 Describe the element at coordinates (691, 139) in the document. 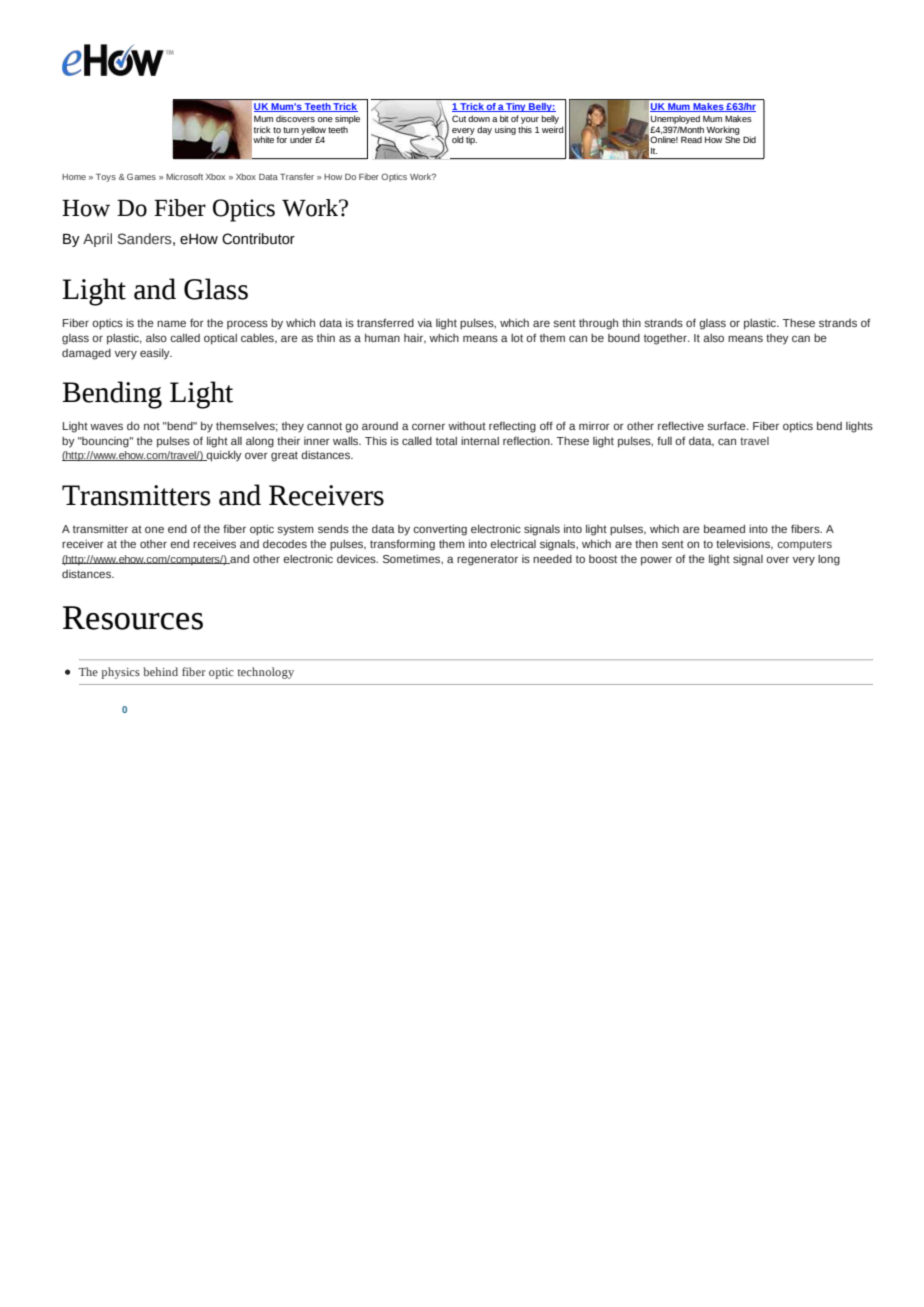

I see `Read` at that location.
